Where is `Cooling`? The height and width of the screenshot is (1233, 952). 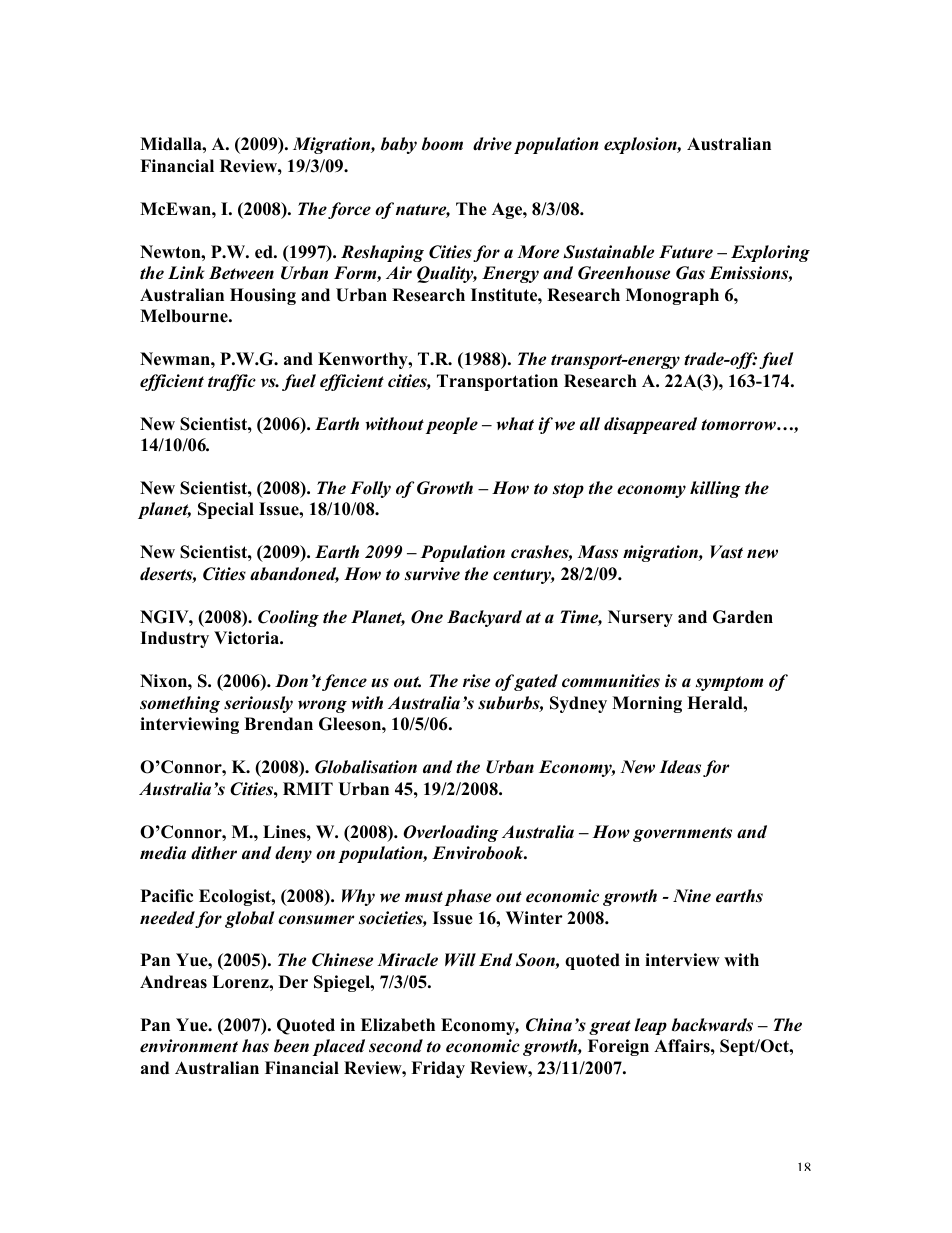
Cooling is located at coordinates (288, 618).
